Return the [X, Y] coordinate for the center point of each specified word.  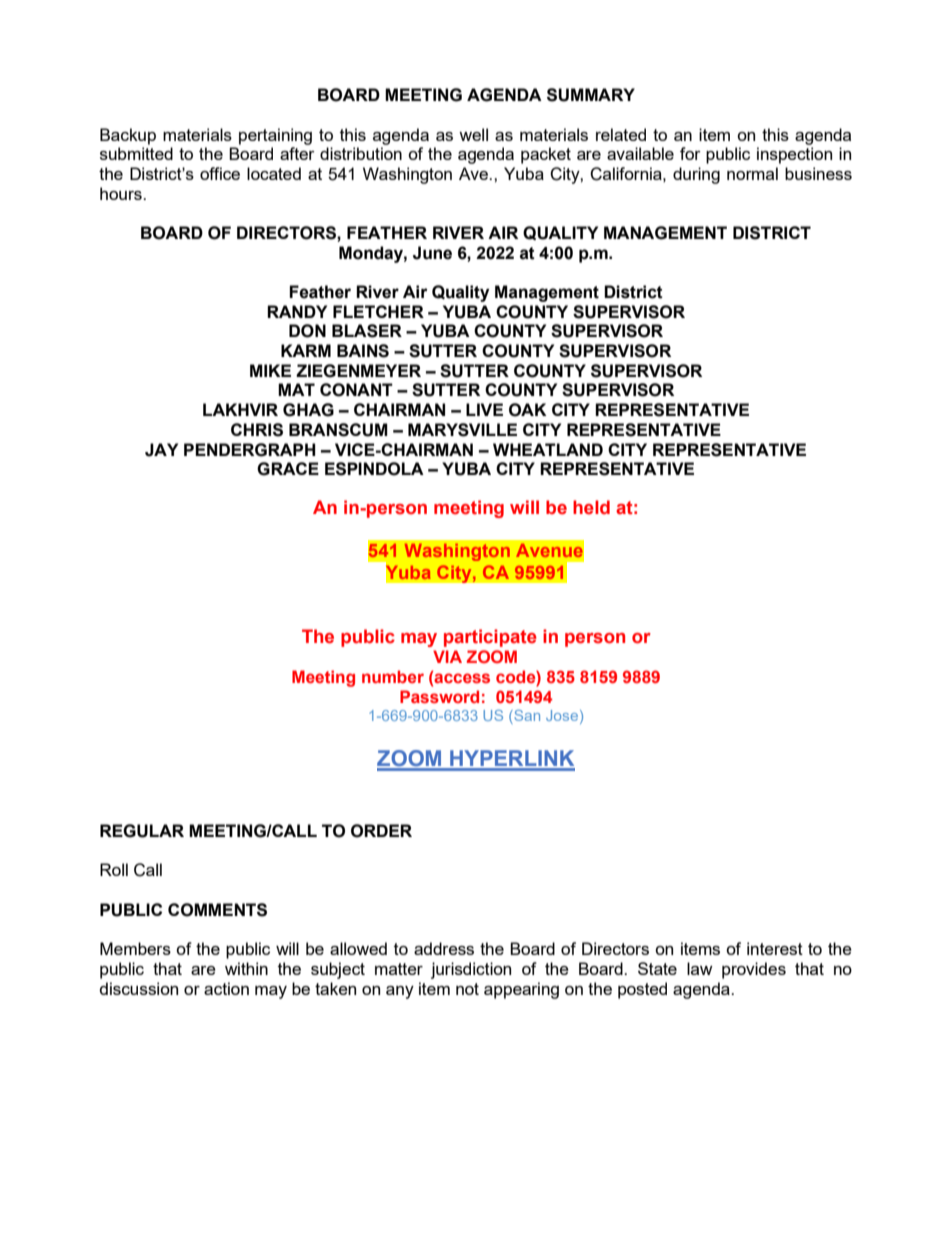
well [473, 134]
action [226, 988]
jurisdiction [471, 970]
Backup [128, 136]
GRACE [288, 469]
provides [754, 970]
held [591, 507]
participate [490, 638]
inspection [794, 155]
